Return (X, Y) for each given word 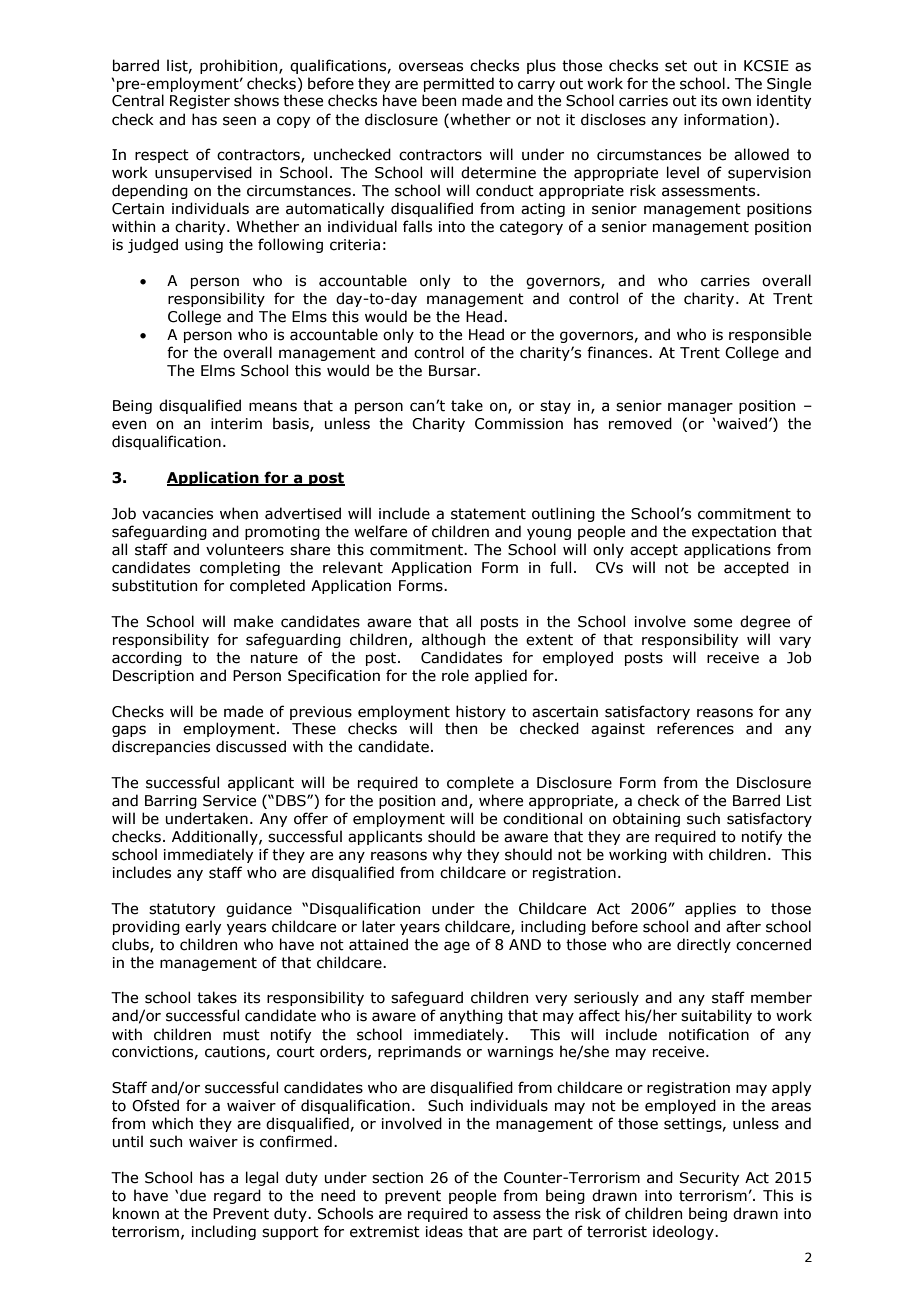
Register (200, 102)
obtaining (646, 819)
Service (229, 801)
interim (236, 424)
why (447, 855)
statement (488, 514)
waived (741, 423)
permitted (459, 84)
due (193, 1195)
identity (784, 101)
